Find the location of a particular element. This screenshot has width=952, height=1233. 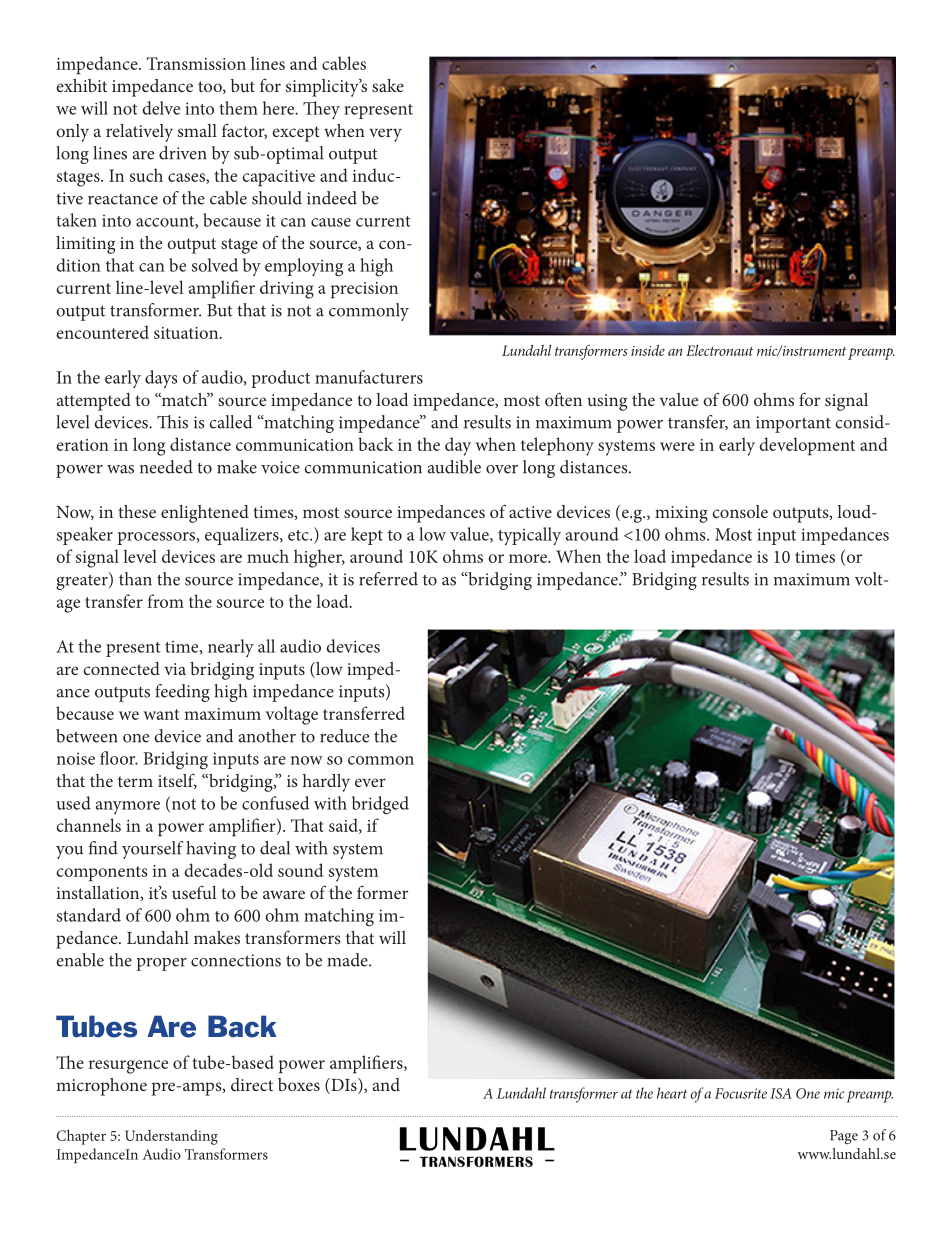

boxes is located at coordinates (299, 1084).
